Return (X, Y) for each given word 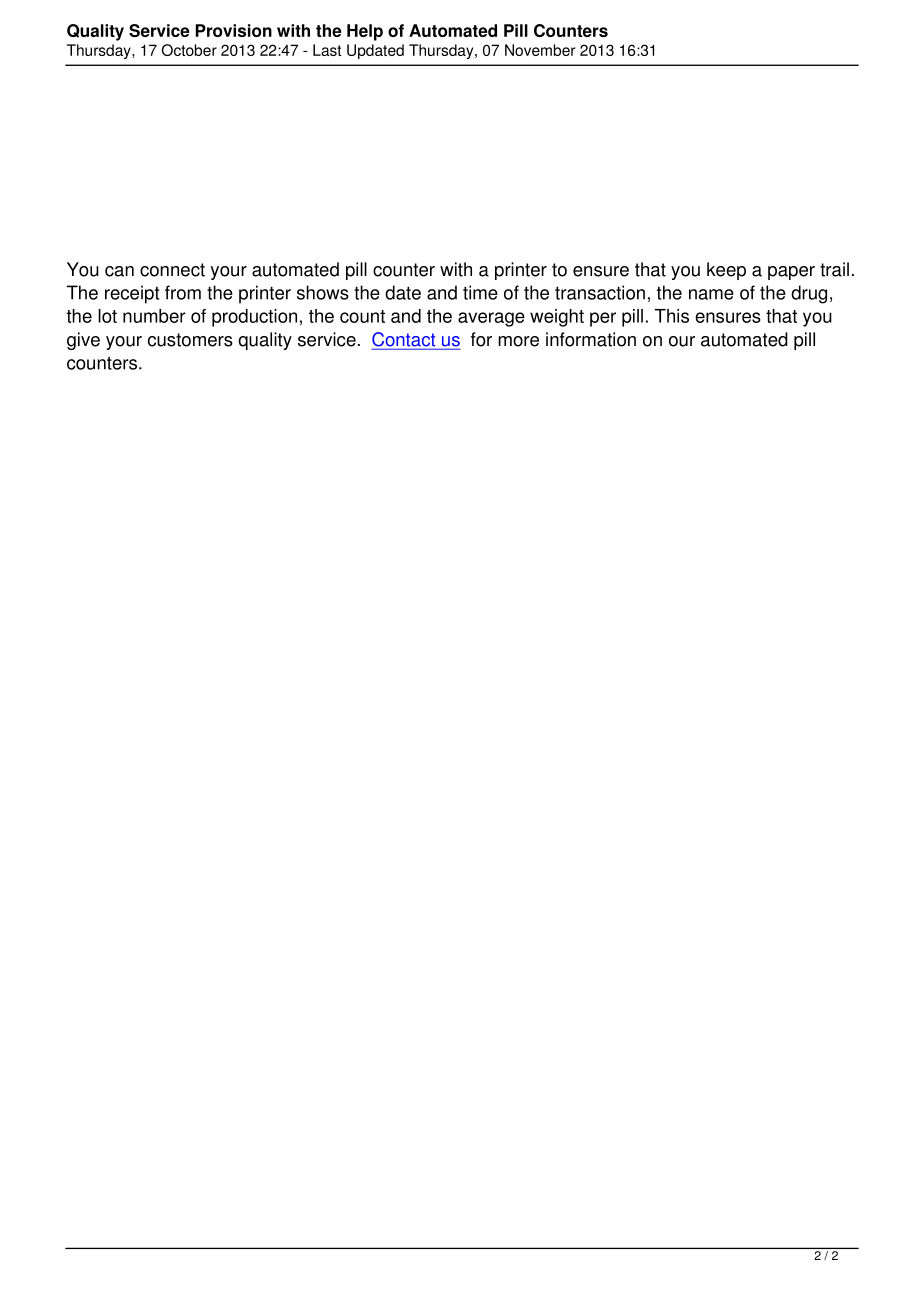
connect (172, 270)
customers (190, 340)
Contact (405, 340)
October (189, 50)
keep (726, 271)
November (540, 50)
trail (834, 269)
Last (327, 50)
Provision (233, 30)
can (119, 271)
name (711, 294)
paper (791, 273)
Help (365, 32)
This (672, 316)
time (480, 292)
